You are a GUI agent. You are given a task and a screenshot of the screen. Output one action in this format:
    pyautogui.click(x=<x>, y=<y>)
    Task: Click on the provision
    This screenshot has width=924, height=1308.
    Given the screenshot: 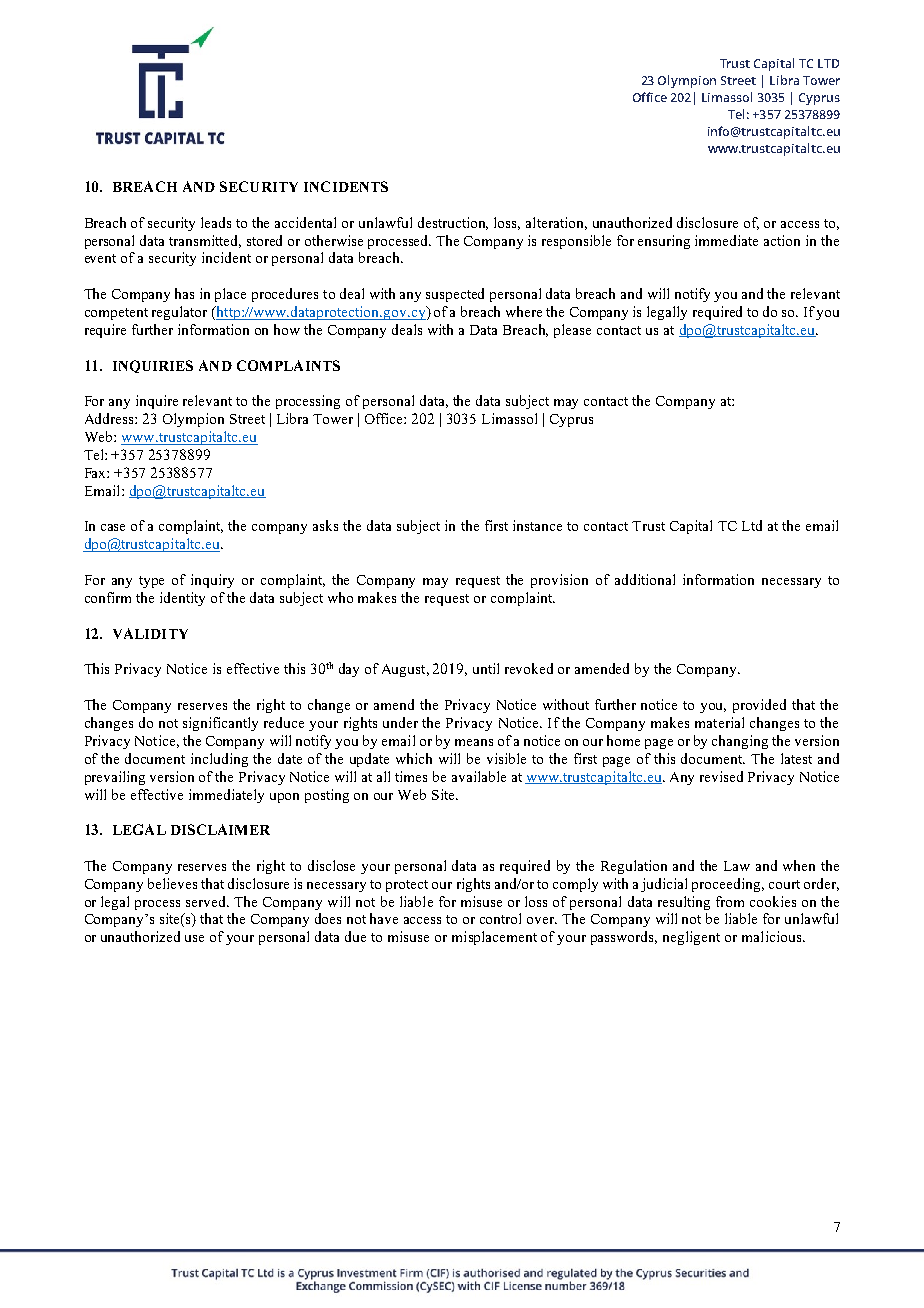 What is the action you would take?
    pyautogui.click(x=559, y=581)
